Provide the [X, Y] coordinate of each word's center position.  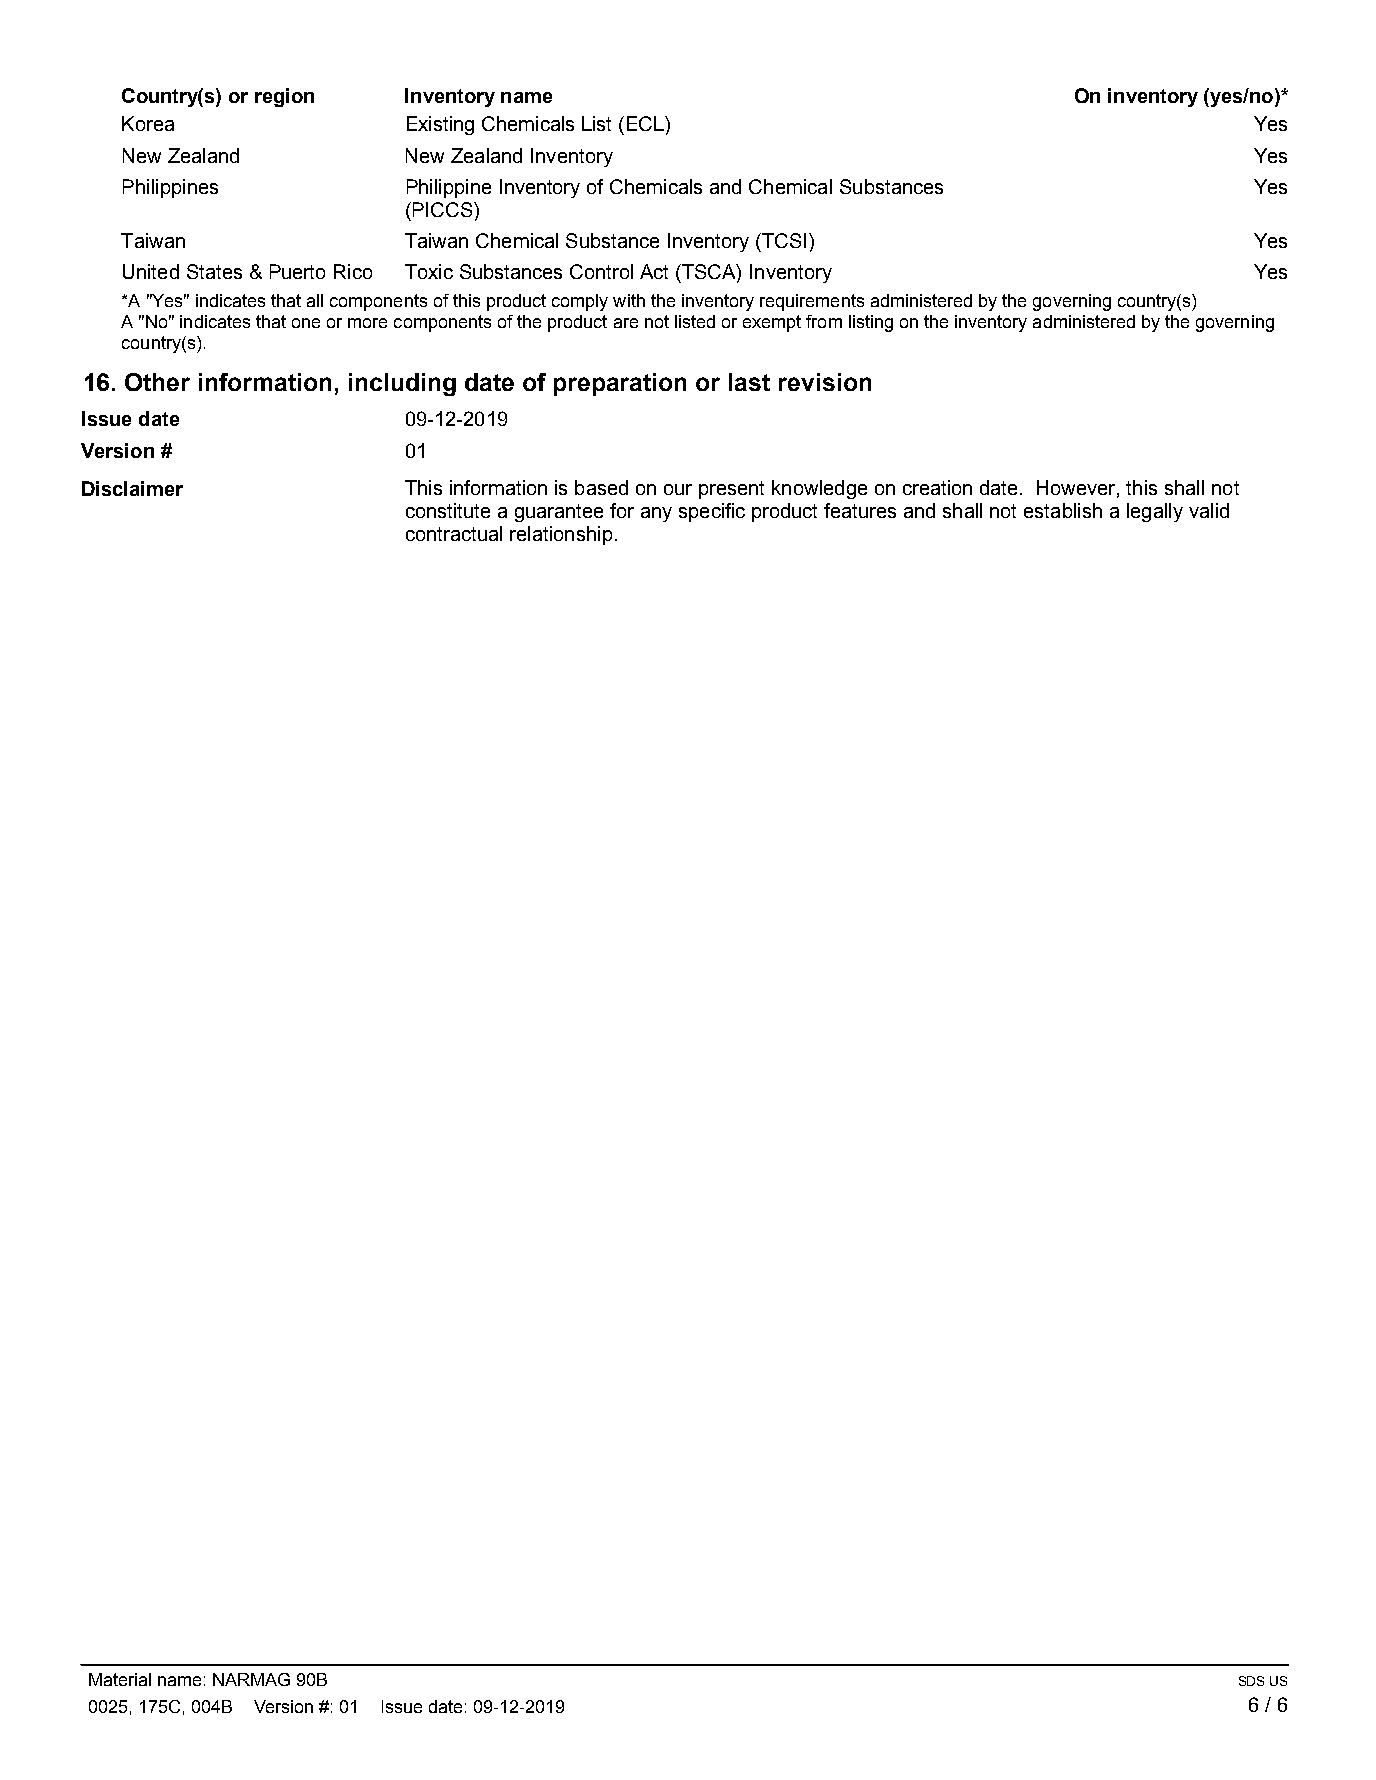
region [284, 97]
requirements [812, 302]
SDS [1251, 1681]
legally [1155, 512]
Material [120, 1679]
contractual [454, 533]
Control [601, 271]
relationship [561, 535]
